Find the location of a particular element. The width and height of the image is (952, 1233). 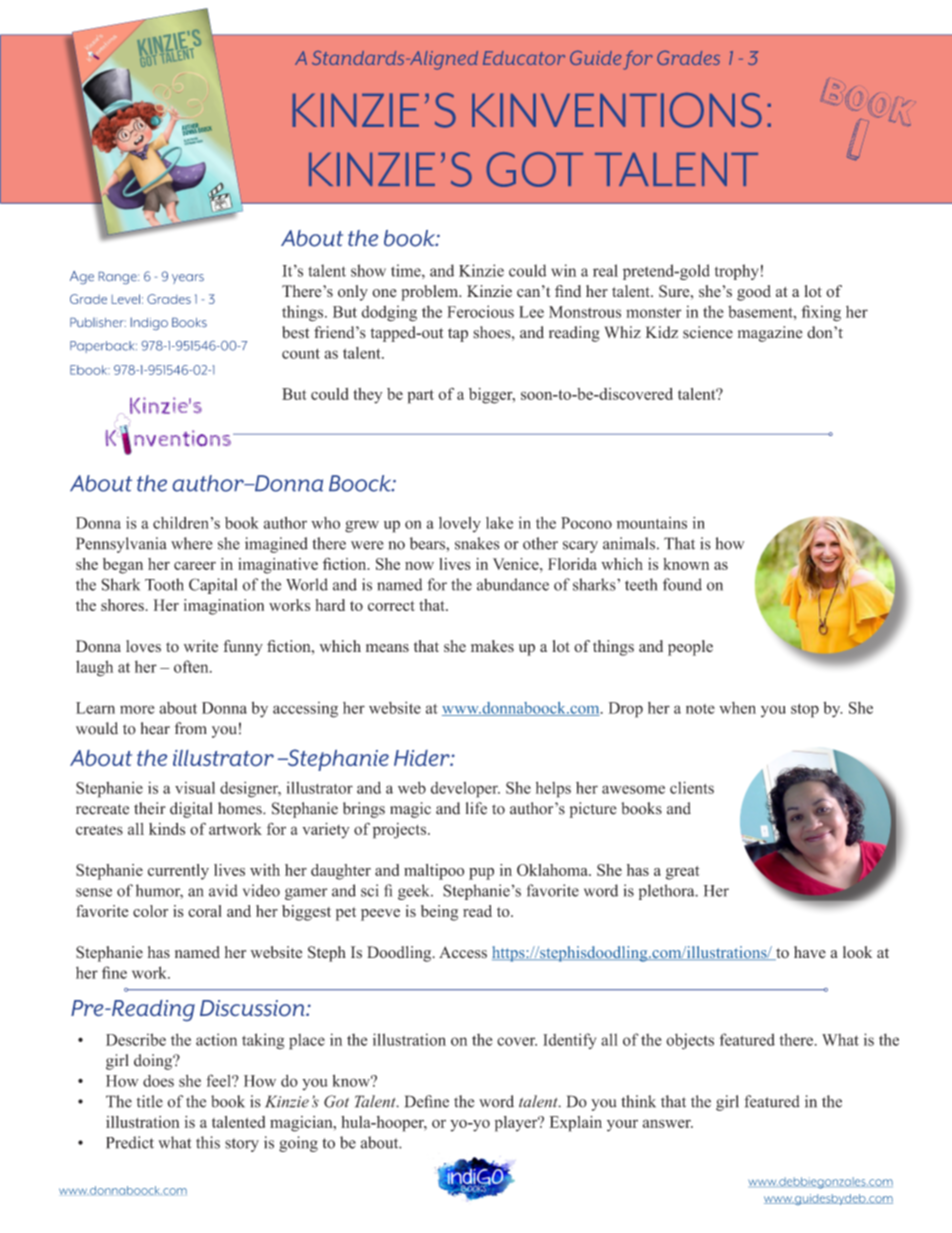

Tooth is located at coordinates (164, 584).
